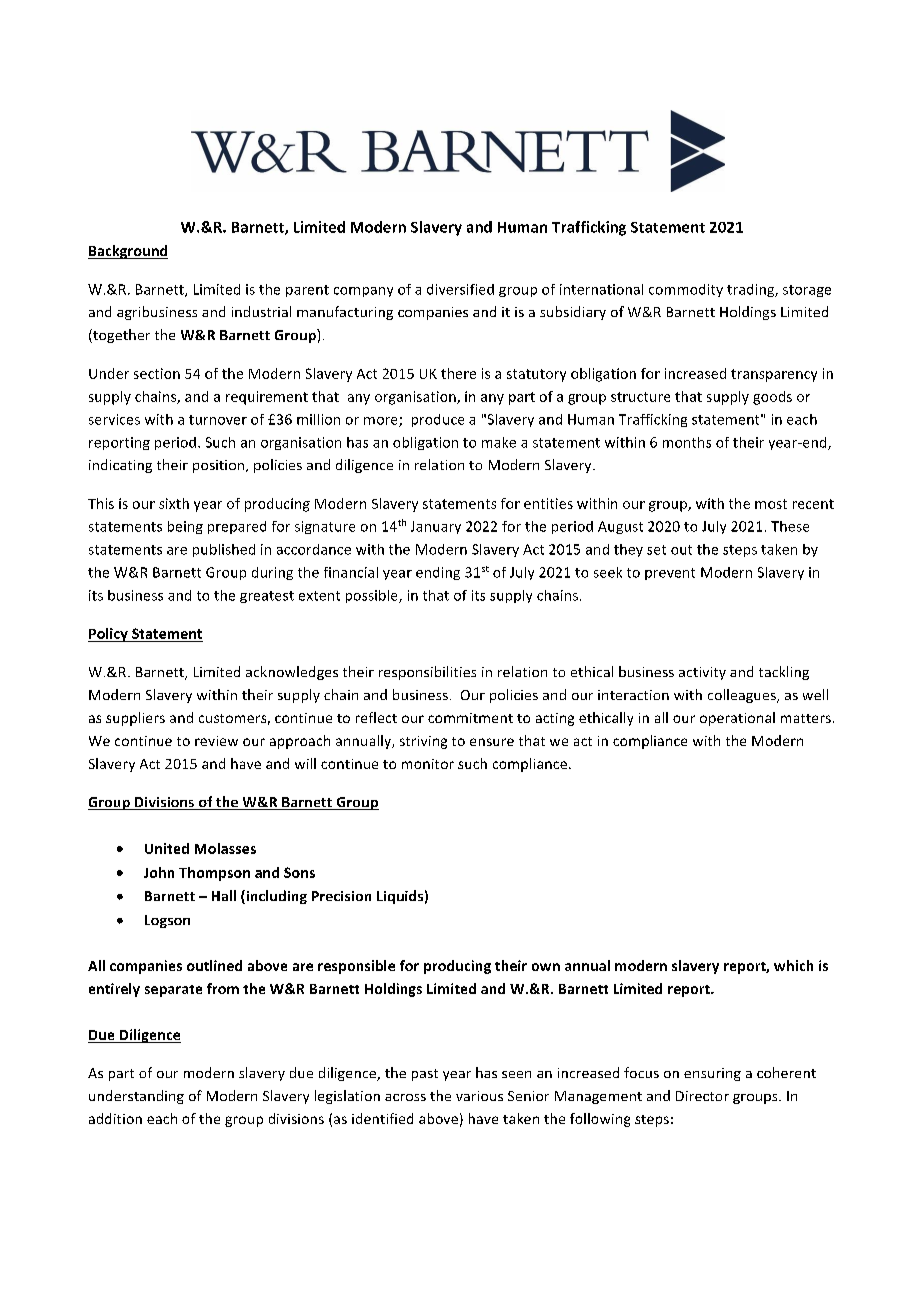 This document has height=1308, width=924. I want to click on January, so click(436, 527).
